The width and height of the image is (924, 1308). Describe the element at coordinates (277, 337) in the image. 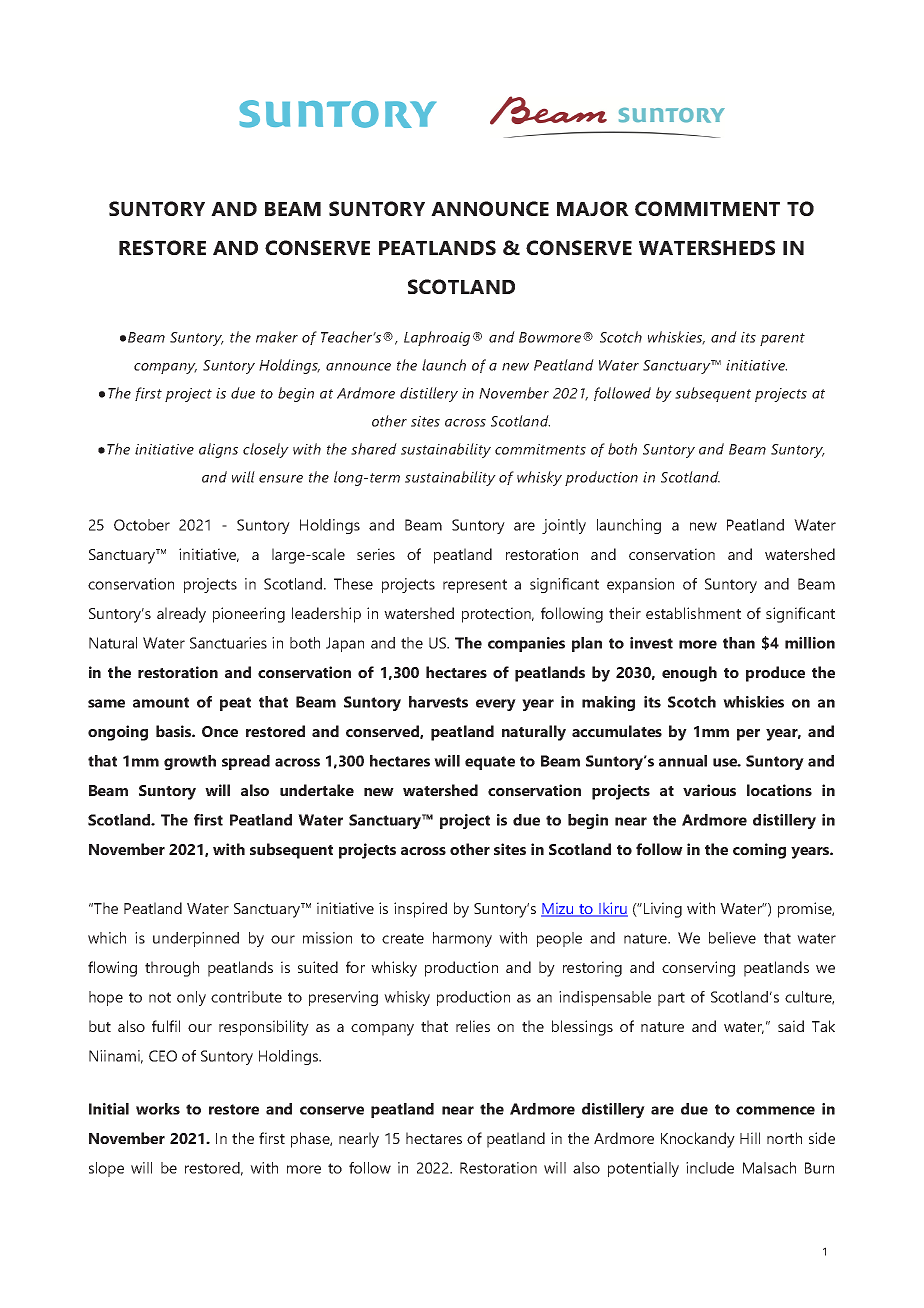

I see `maker` at that location.
